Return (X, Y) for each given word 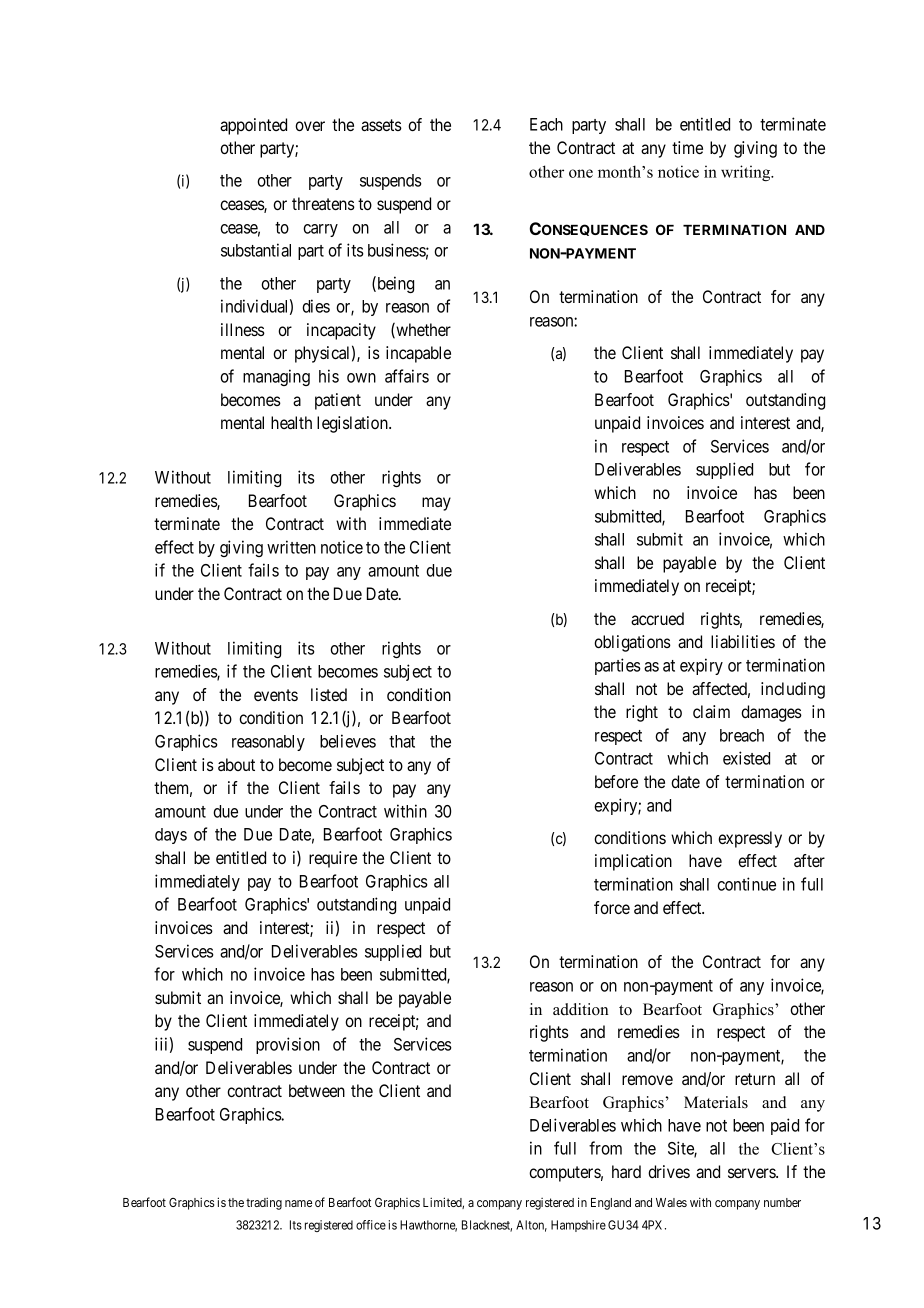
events (276, 695)
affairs (407, 376)
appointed (253, 126)
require (333, 859)
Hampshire (578, 1226)
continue (746, 884)
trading (264, 1203)
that (402, 741)
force (612, 907)
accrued (657, 618)
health (291, 422)
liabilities (743, 641)
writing (747, 173)
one (581, 173)
